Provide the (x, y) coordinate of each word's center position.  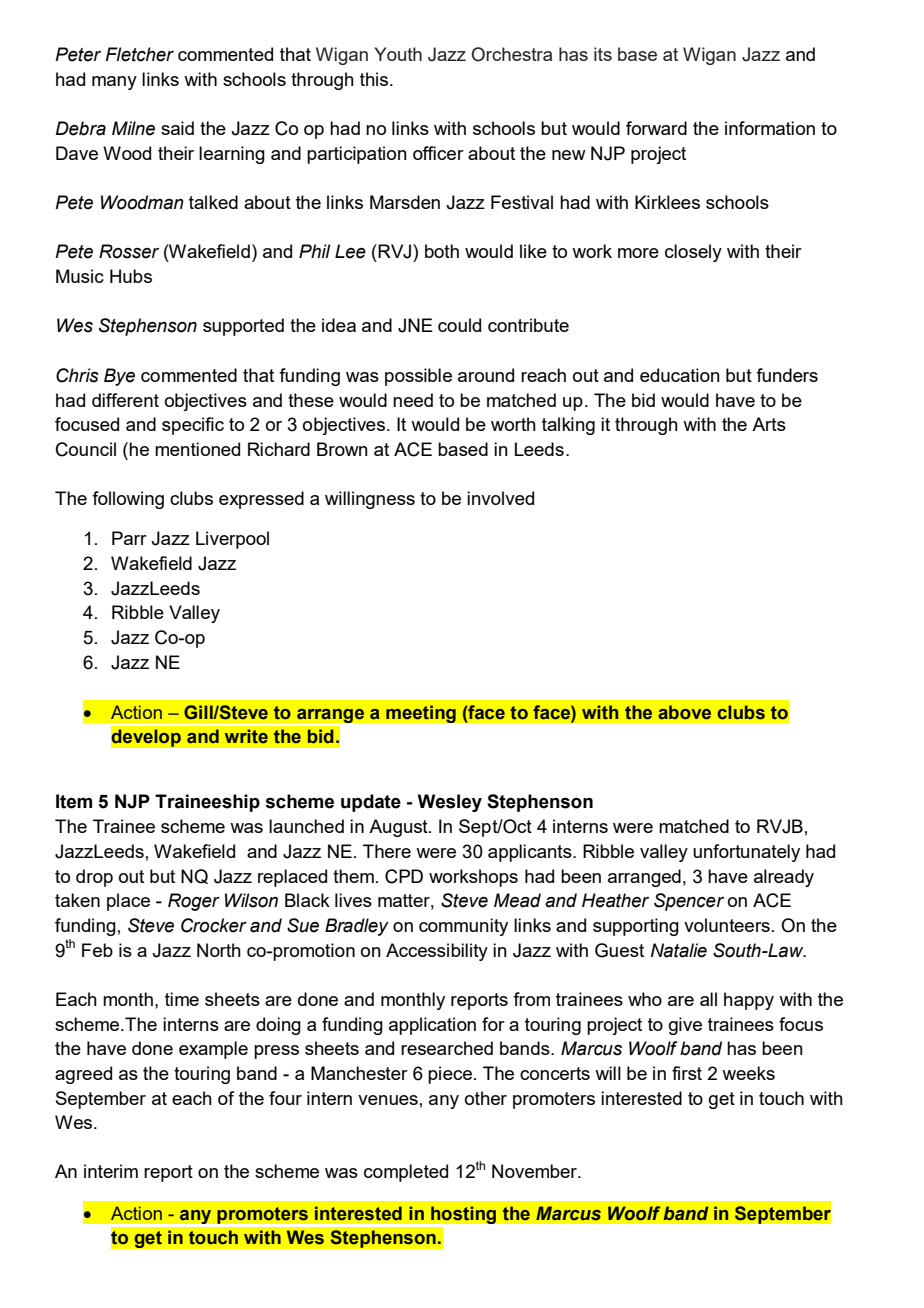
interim (111, 1171)
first (687, 1073)
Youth (398, 54)
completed (406, 1173)
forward (656, 128)
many (114, 83)
